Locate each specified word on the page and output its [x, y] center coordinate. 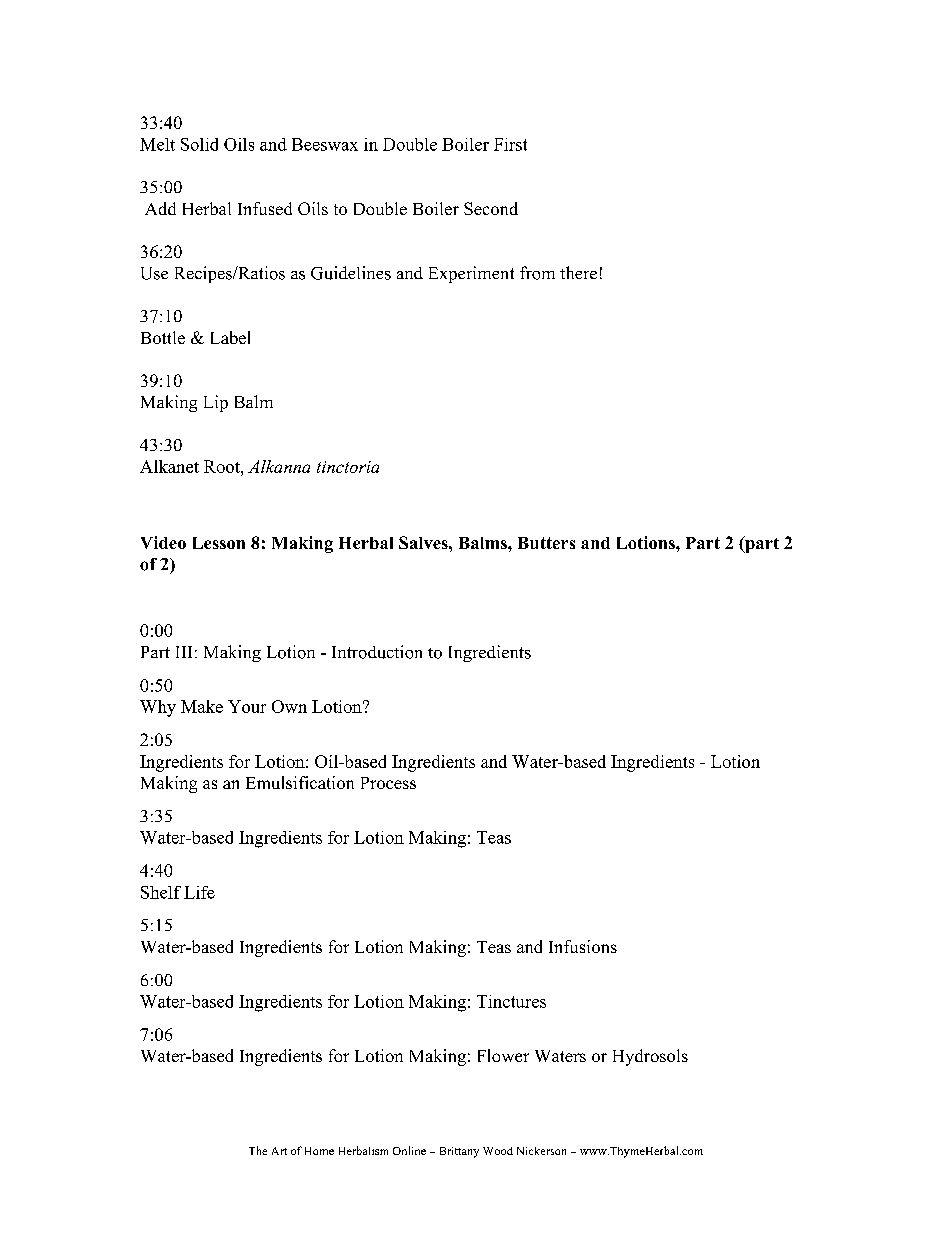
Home [319, 1151]
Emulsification [300, 782]
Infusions [583, 946]
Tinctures [511, 1001]
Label [230, 337]
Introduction [377, 652]
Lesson [219, 543]
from [537, 273]
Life [199, 892]
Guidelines [351, 273]
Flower [503, 1055]
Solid [199, 144]
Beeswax [325, 144]
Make [202, 706]
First [510, 144]
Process [388, 783]
